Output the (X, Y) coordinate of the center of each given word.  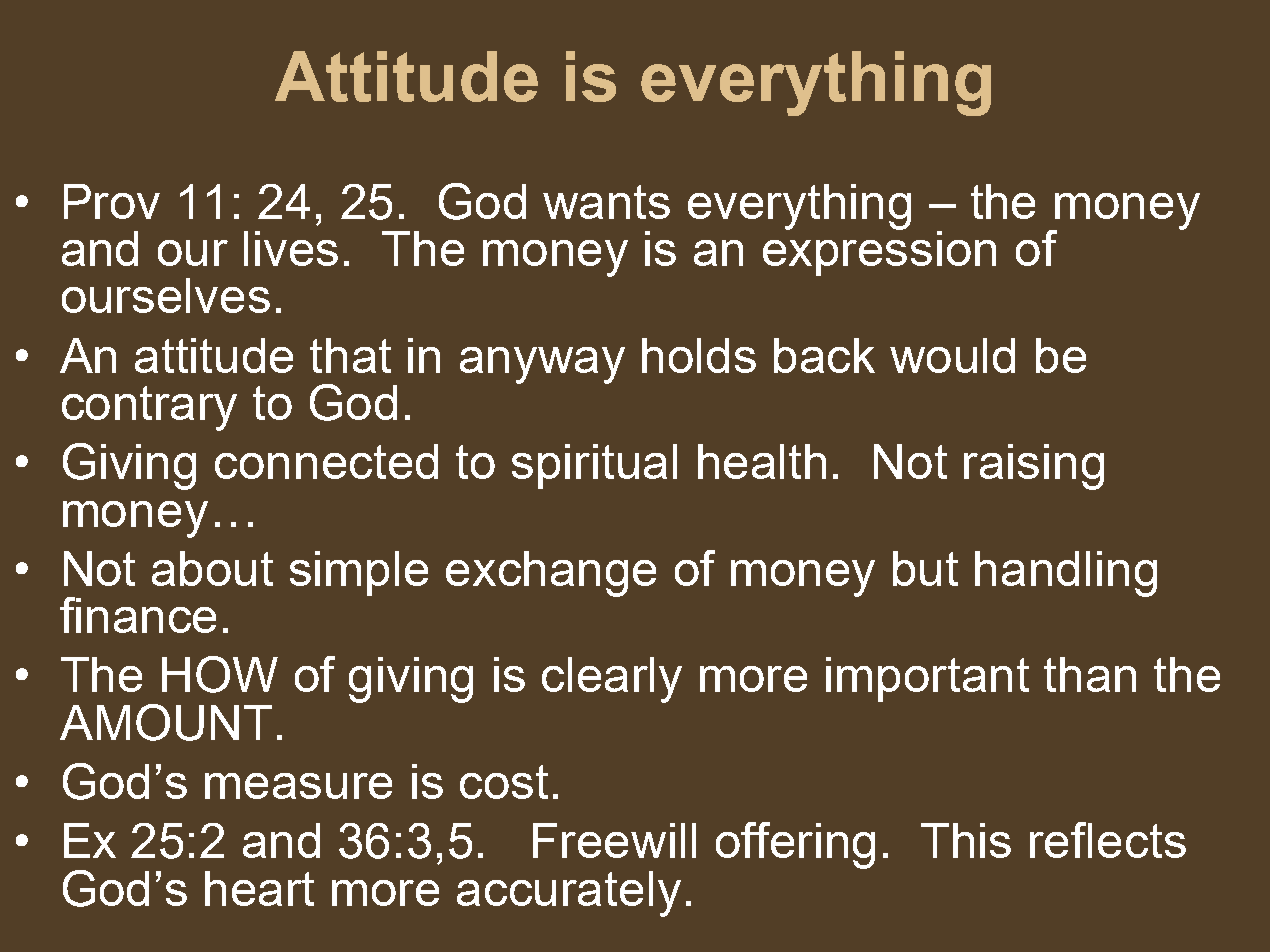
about (212, 568)
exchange (551, 574)
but (925, 568)
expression (879, 252)
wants (606, 202)
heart (259, 888)
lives (291, 248)
